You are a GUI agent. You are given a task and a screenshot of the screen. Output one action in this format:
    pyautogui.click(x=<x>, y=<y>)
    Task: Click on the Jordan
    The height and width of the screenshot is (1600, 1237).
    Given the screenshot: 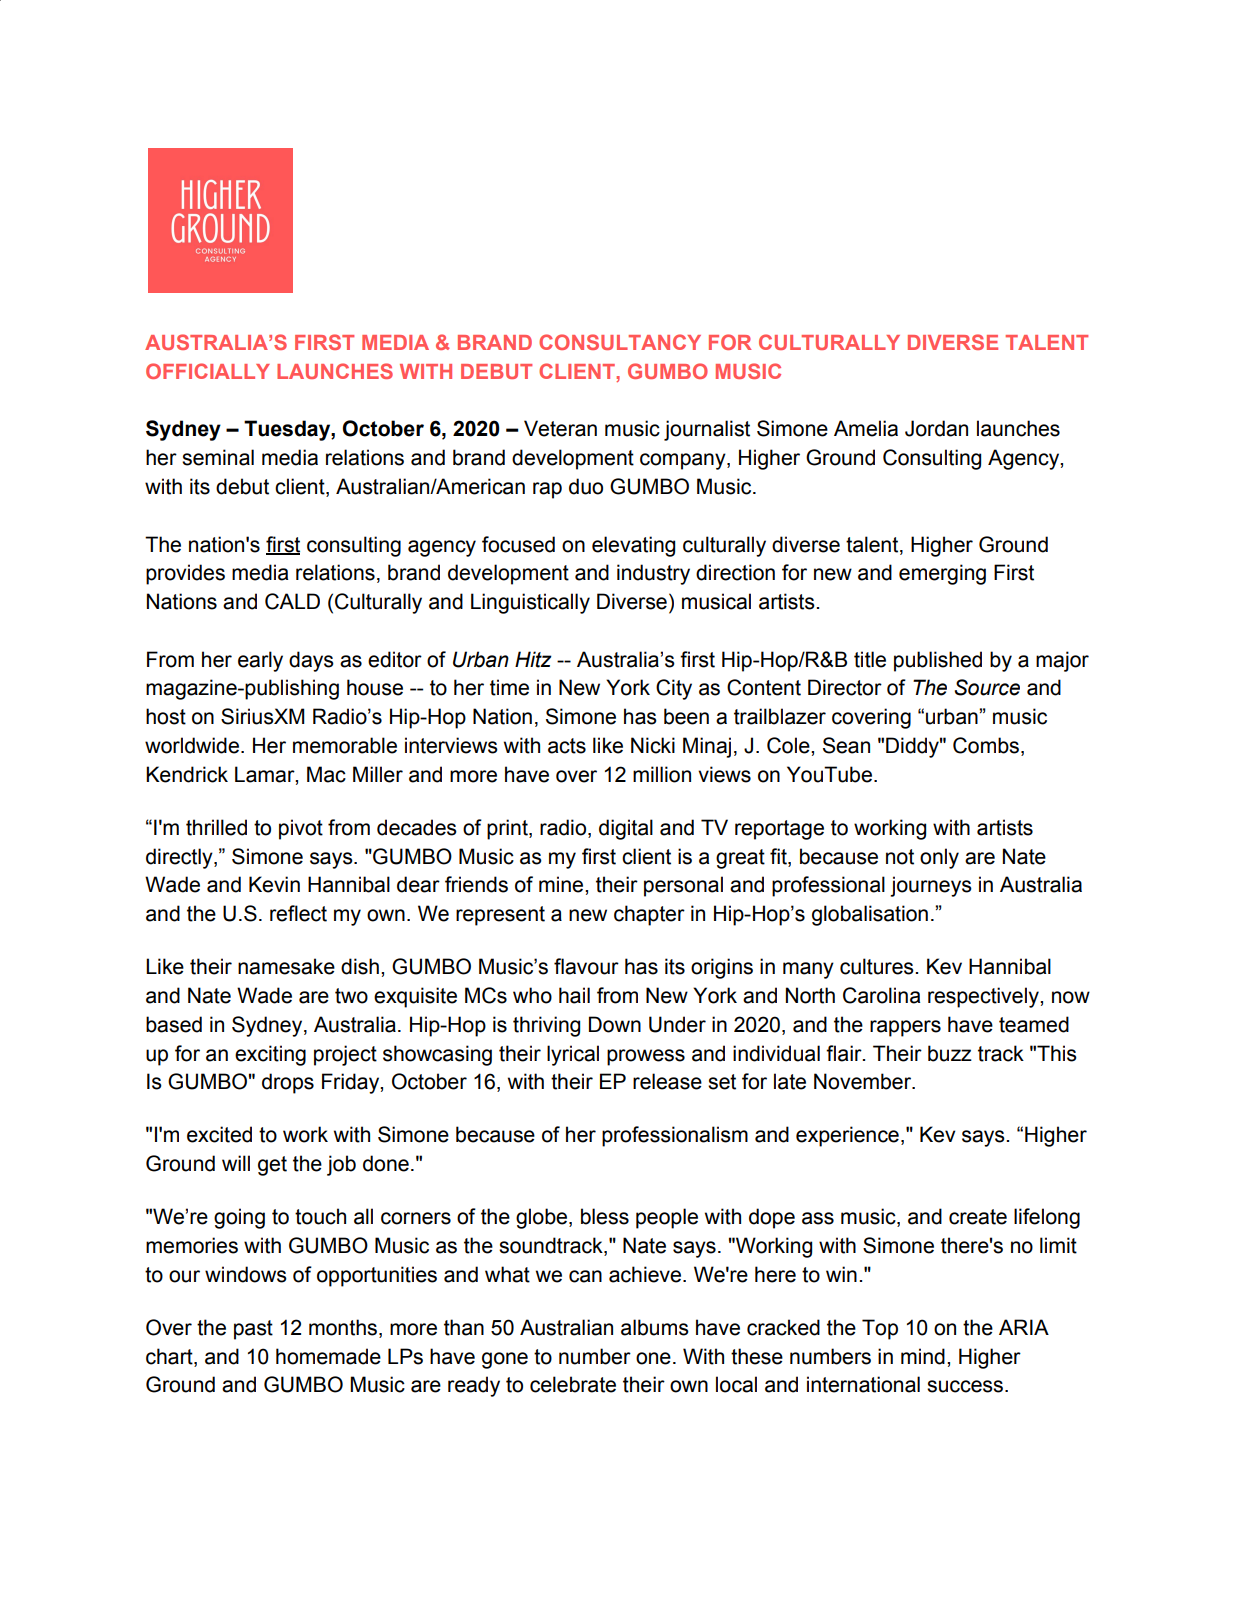 What is the action you would take?
    pyautogui.click(x=936, y=428)
